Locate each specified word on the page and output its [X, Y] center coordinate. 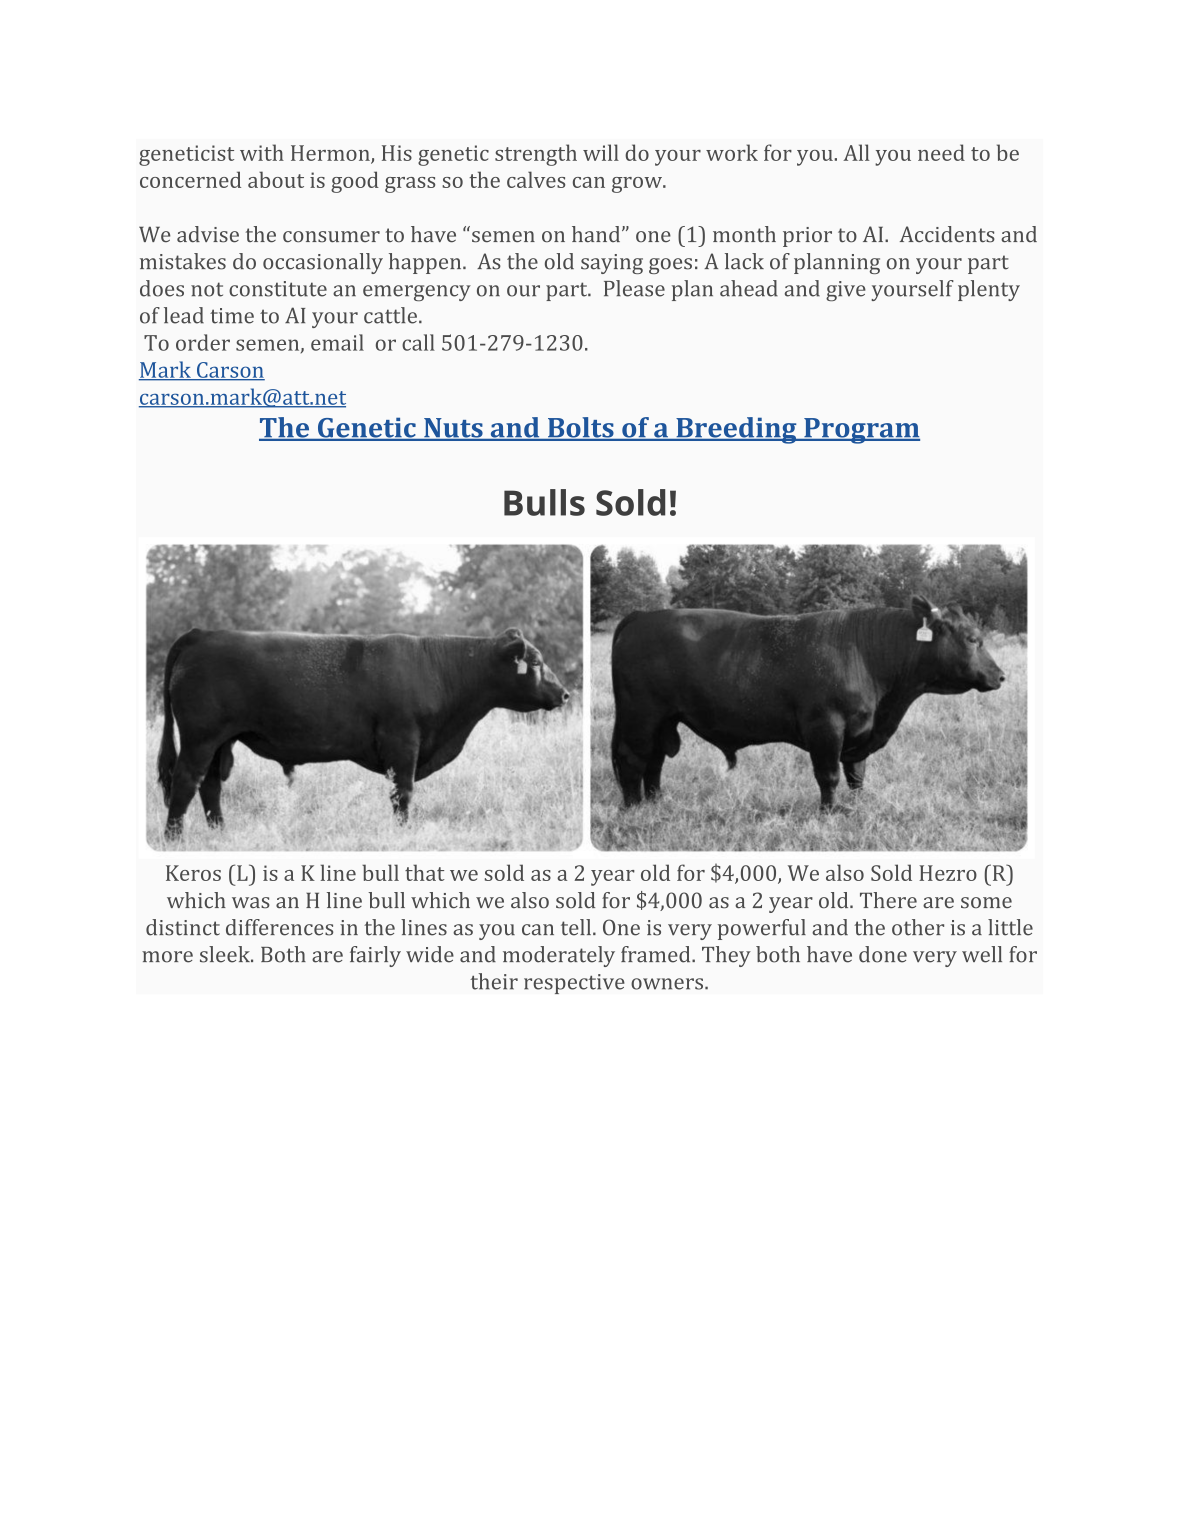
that [425, 872]
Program [861, 431]
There [888, 900]
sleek [226, 954]
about [276, 179]
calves [536, 179]
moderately [559, 956]
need [941, 152]
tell [576, 927]
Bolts [580, 428]
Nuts [453, 429]
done [883, 954]
